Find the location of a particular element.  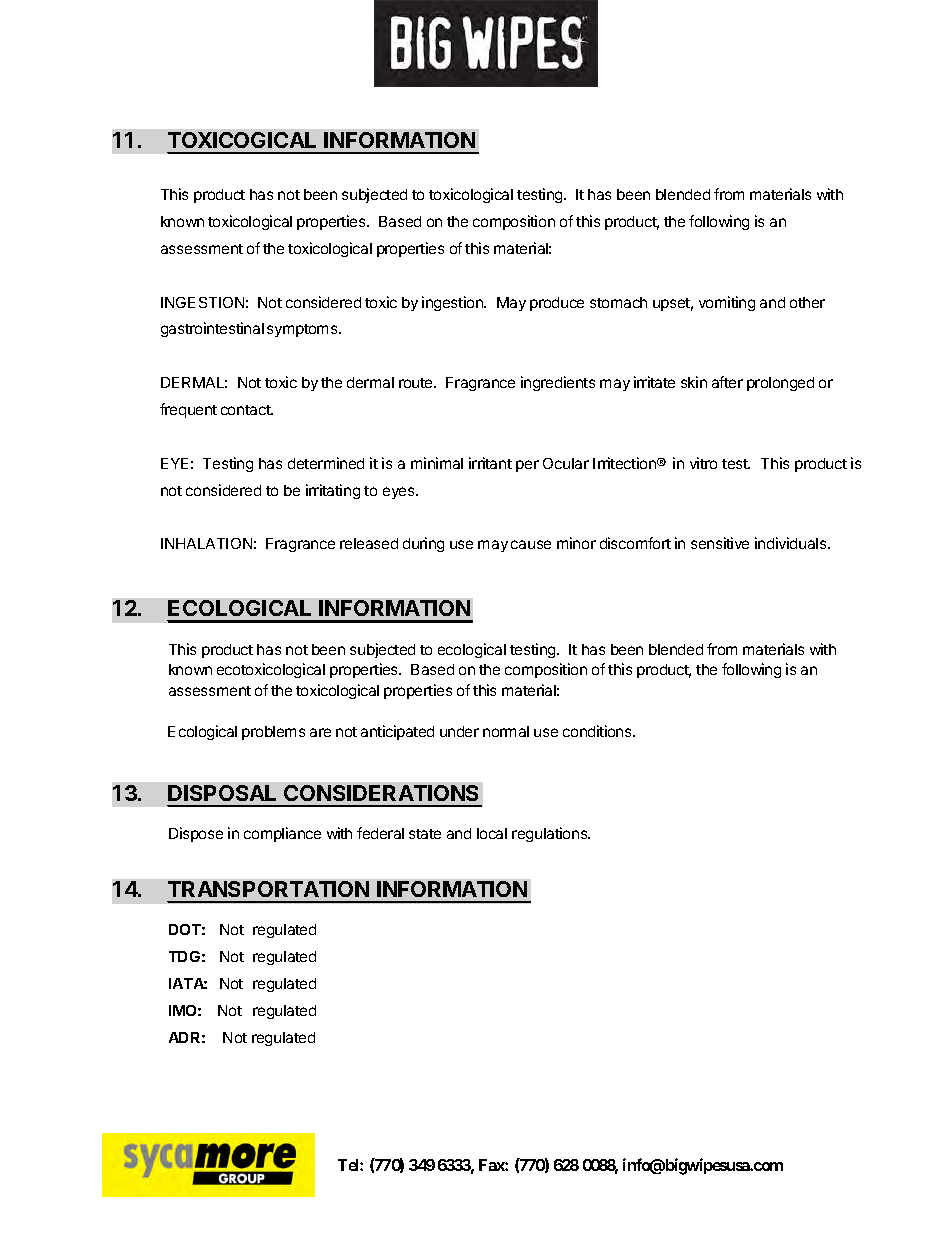

produce is located at coordinates (557, 304).
